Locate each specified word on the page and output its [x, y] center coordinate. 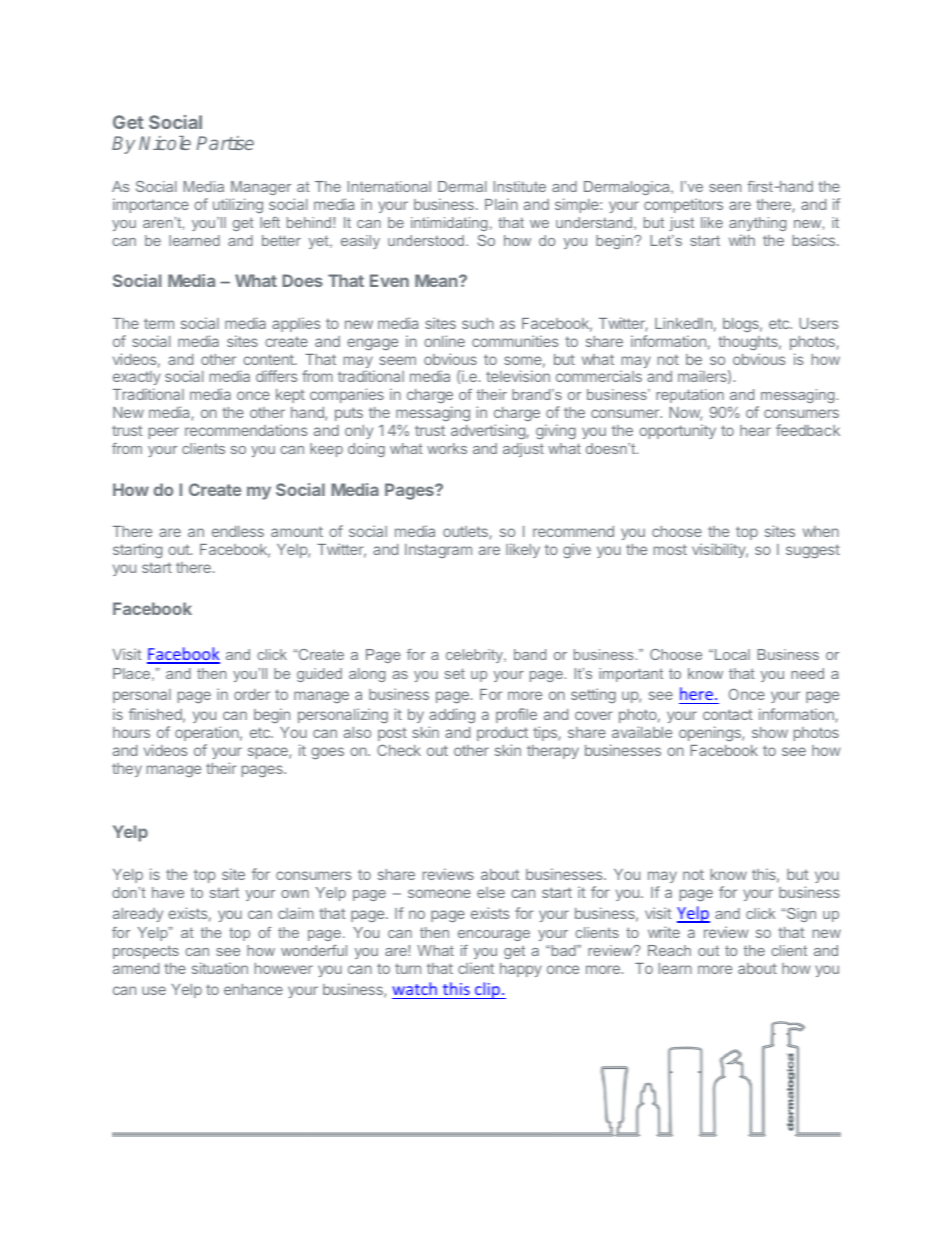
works [447, 448]
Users [819, 323]
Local [732, 654]
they [127, 770]
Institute [520, 186]
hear [755, 430]
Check [399, 750]
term [159, 323]
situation [220, 968]
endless [238, 531]
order [252, 694]
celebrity [475, 656]
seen [725, 188]
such [478, 323]
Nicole [165, 143]
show [770, 732]
